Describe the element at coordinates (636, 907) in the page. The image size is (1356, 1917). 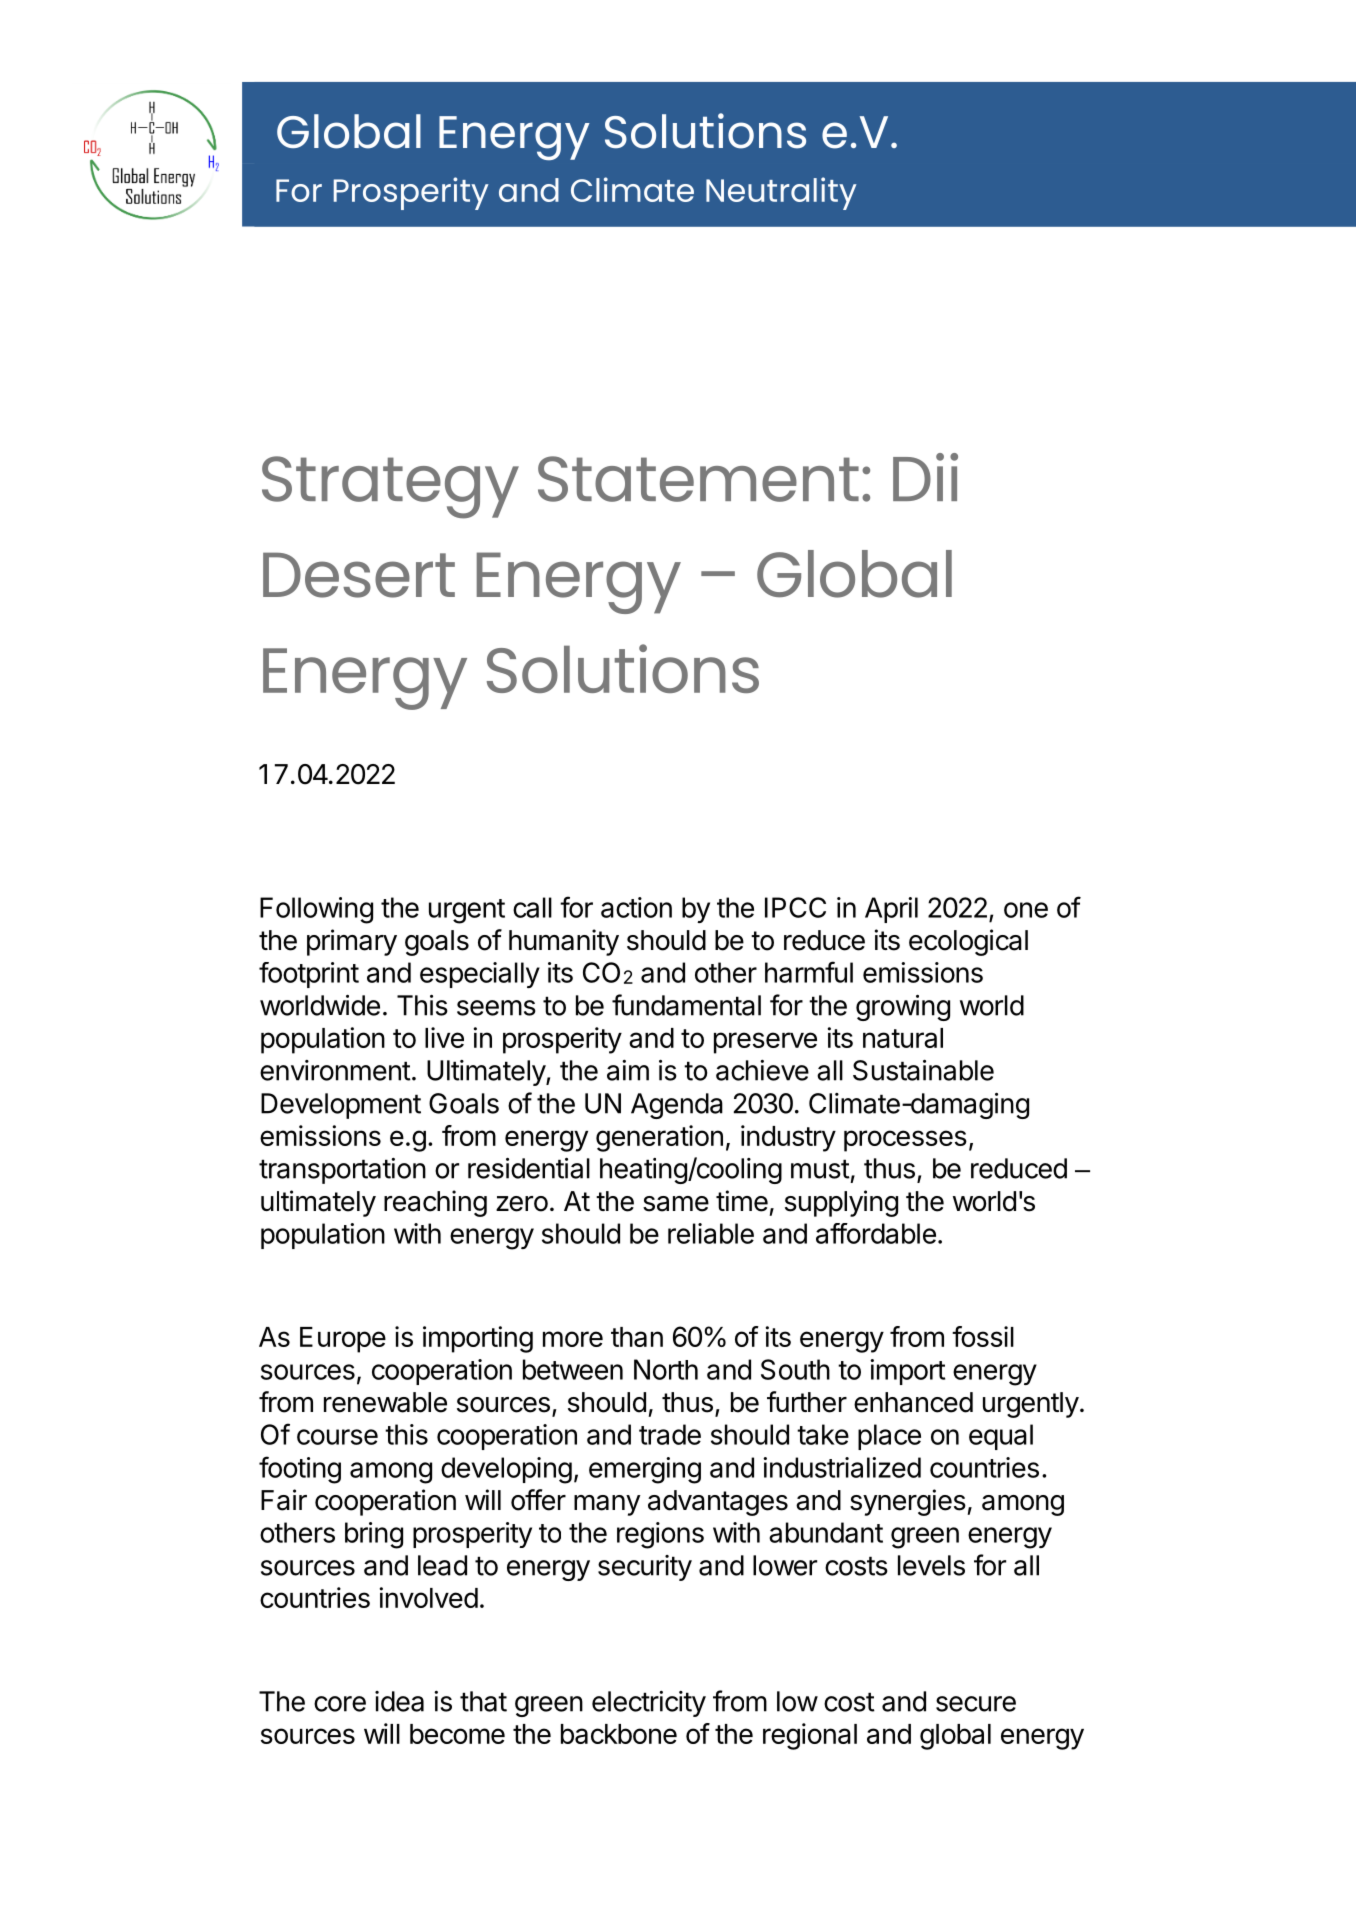
I see `action` at that location.
